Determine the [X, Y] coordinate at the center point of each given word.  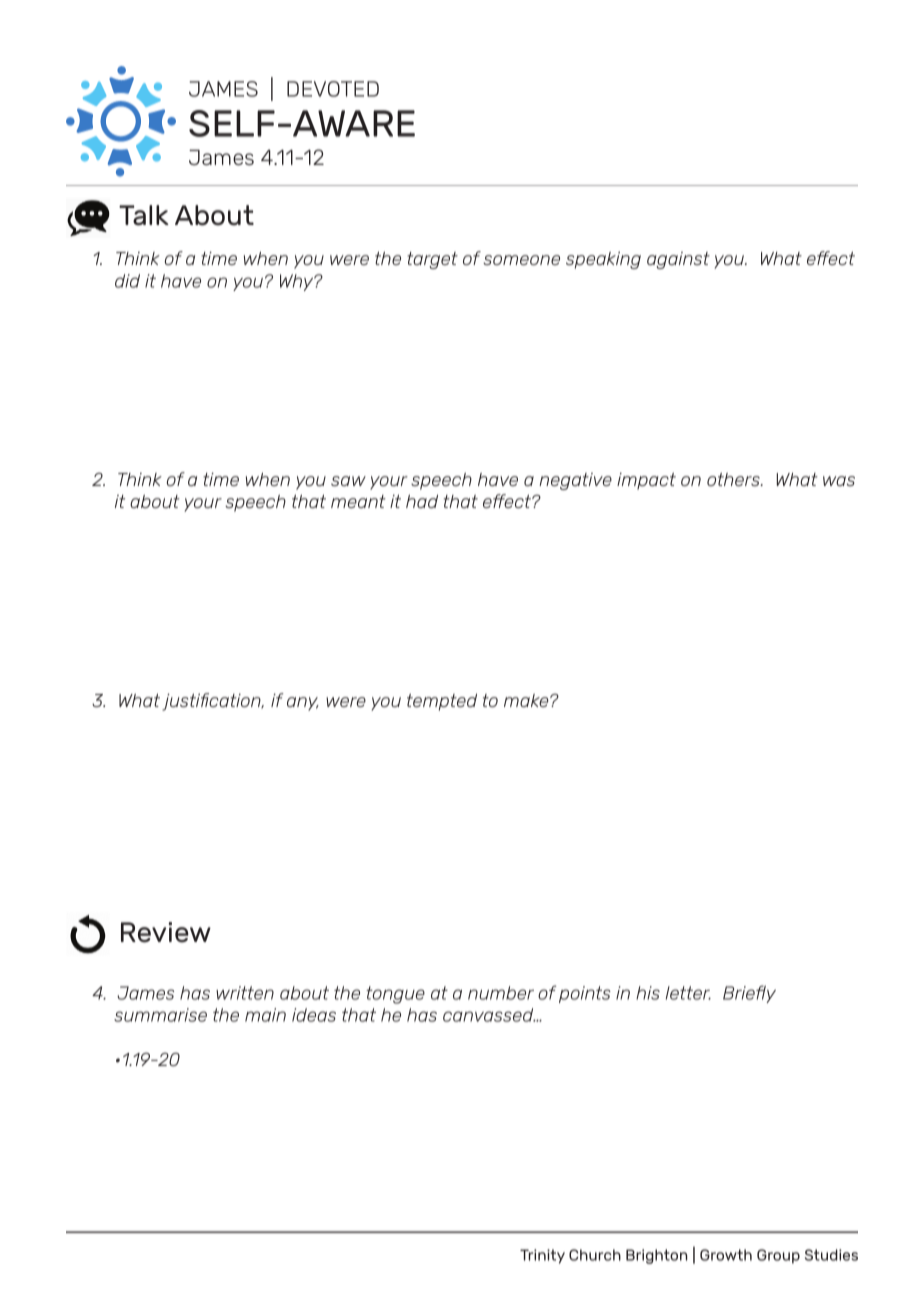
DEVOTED [333, 89]
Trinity [542, 1256]
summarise [160, 1015]
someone [521, 260]
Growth [726, 1255]
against [678, 260]
